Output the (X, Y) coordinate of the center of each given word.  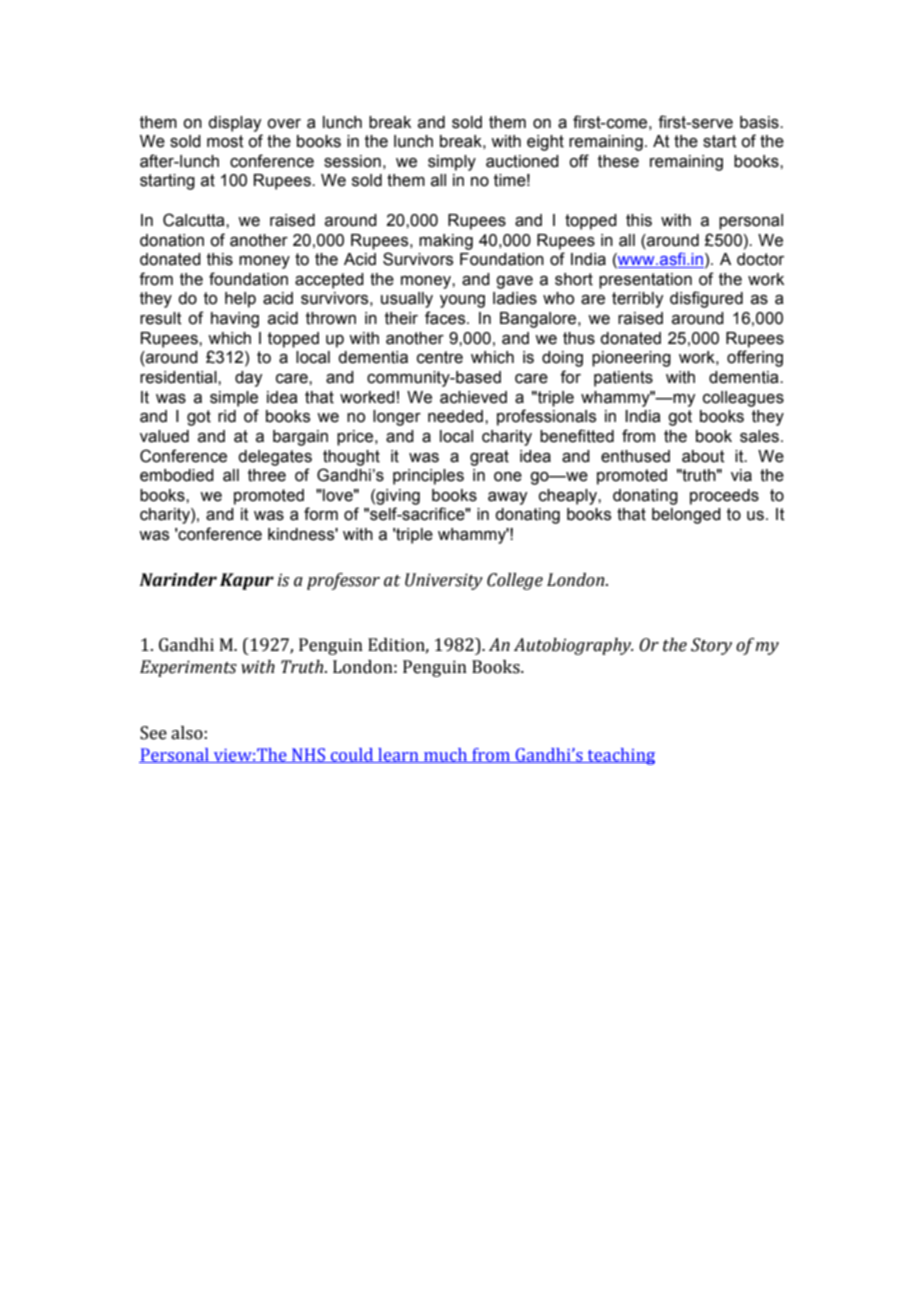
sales (759, 436)
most (225, 141)
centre (440, 357)
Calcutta (195, 220)
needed (457, 416)
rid (227, 416)
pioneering (631, 359)
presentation (645, 281)
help (240, 300)
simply (452, 163)
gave (514, 282)
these (618, 161)
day (248, 379)
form (321, 514)
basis (760, 122)
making (446, 242)
